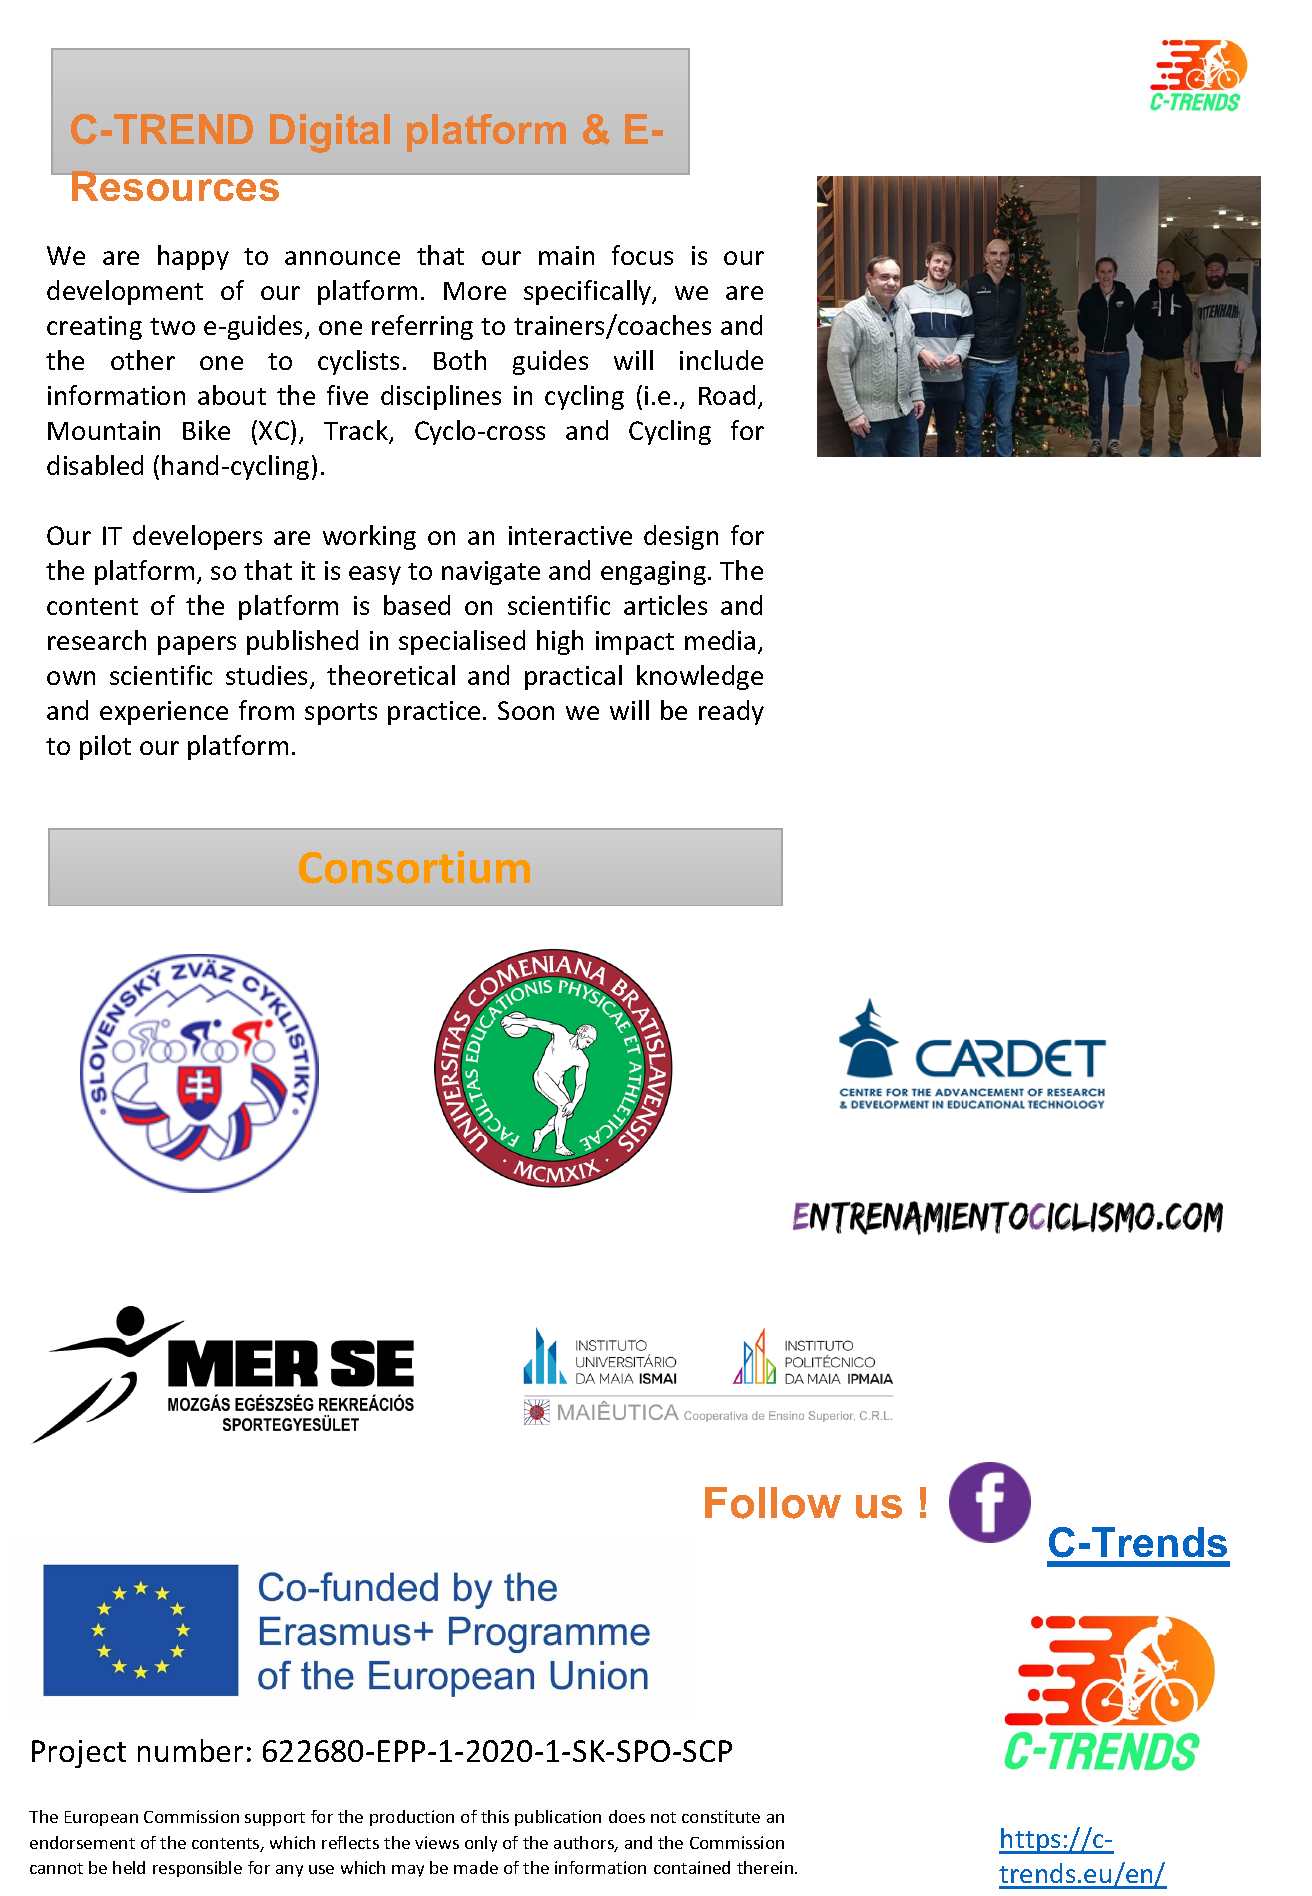  What do you see at coordinates (731, 712) in the screenshot?
I see `ready` at bounding box center [731, 712].
